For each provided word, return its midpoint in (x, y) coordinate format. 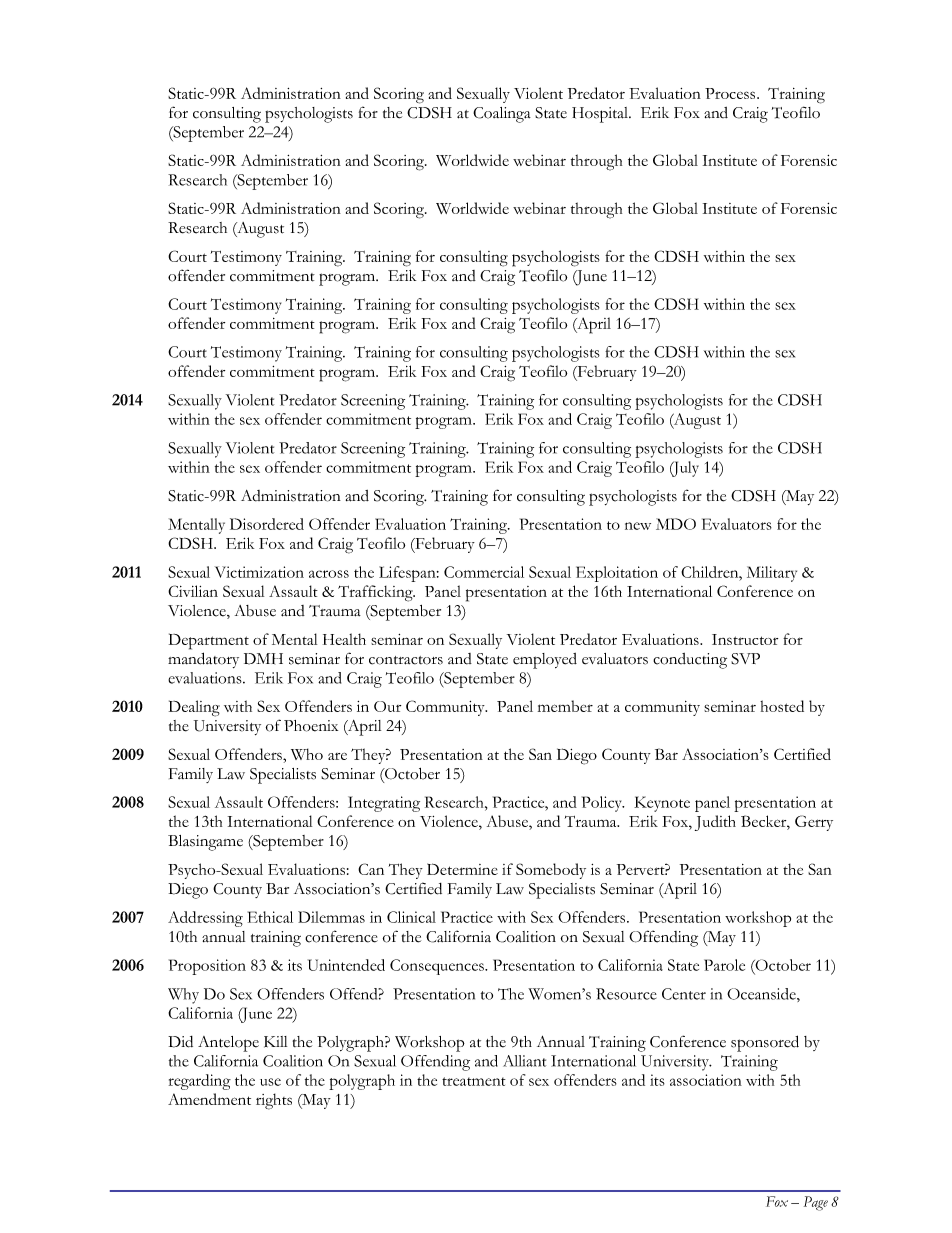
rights (274, 1101)
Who (307, 754)
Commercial (484, 572)
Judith (715, 823)
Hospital (601, 115)
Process (731, 93)
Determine (462, 869)
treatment (474, 1081)
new (638, 526)
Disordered (267, 524)
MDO (676, 524)
